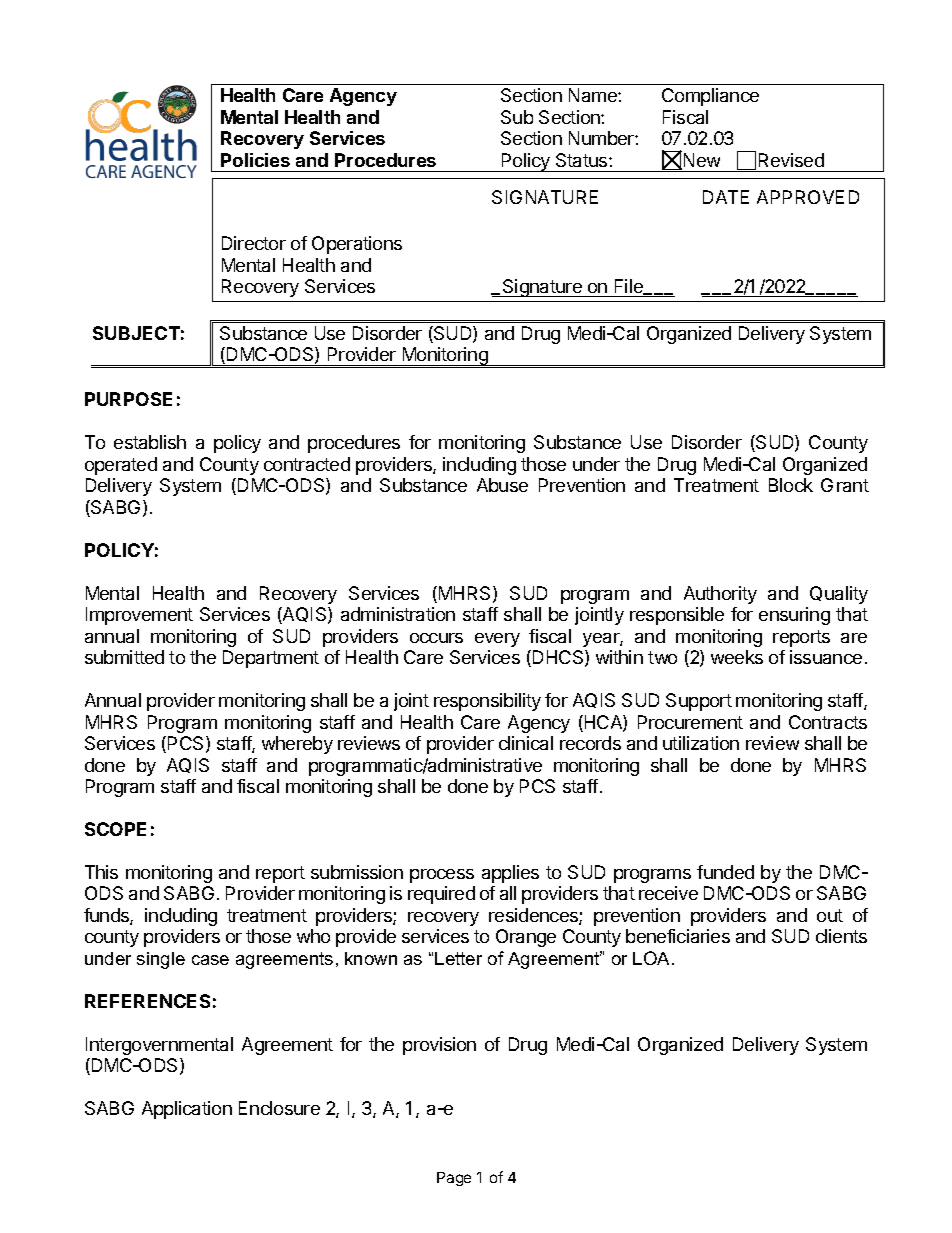 Image resolution: width=952 pixels, height=1233 pixels. I want to click on case, so click(210, 960).
